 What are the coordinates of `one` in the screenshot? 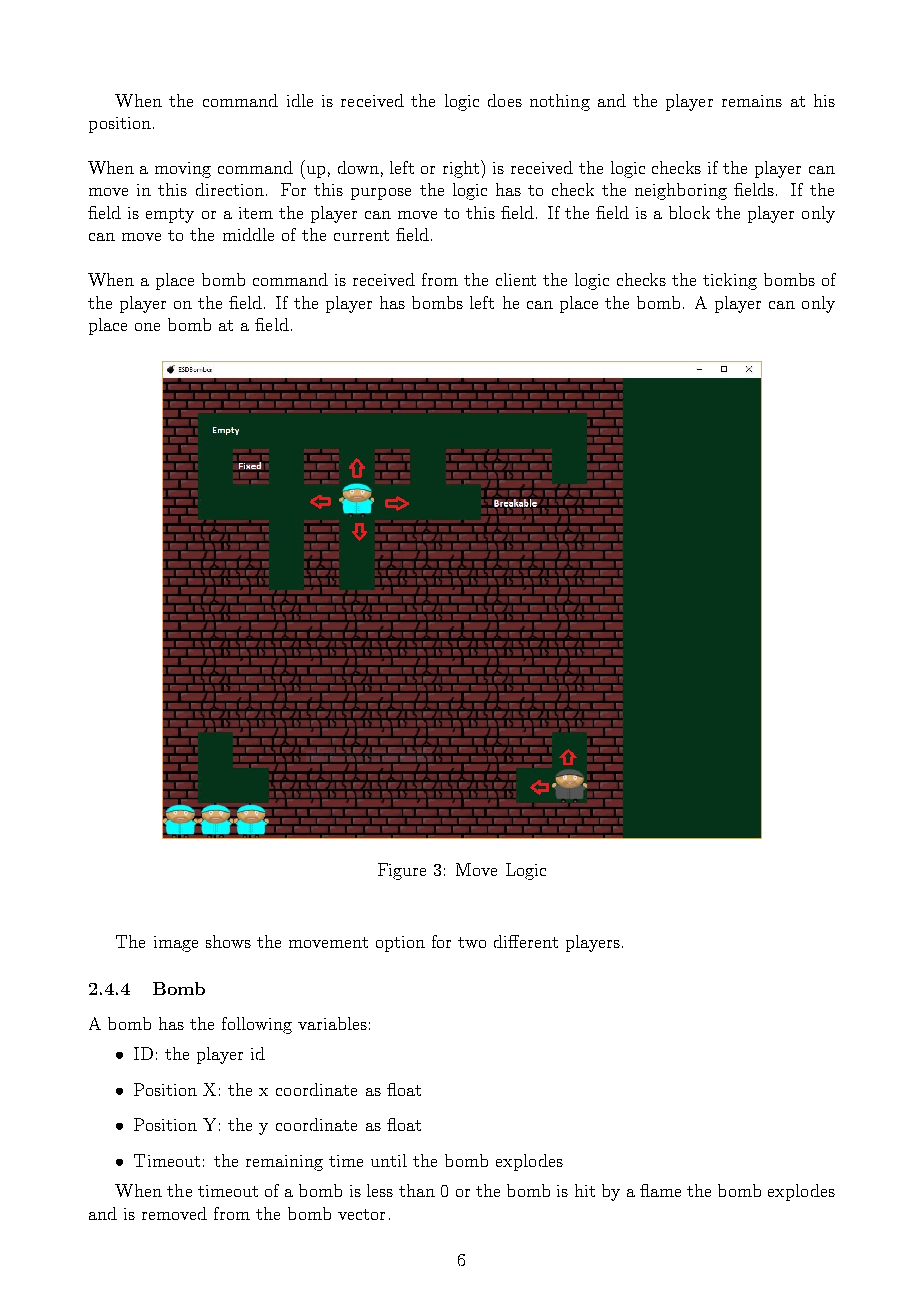 It's located at (147, 327).
